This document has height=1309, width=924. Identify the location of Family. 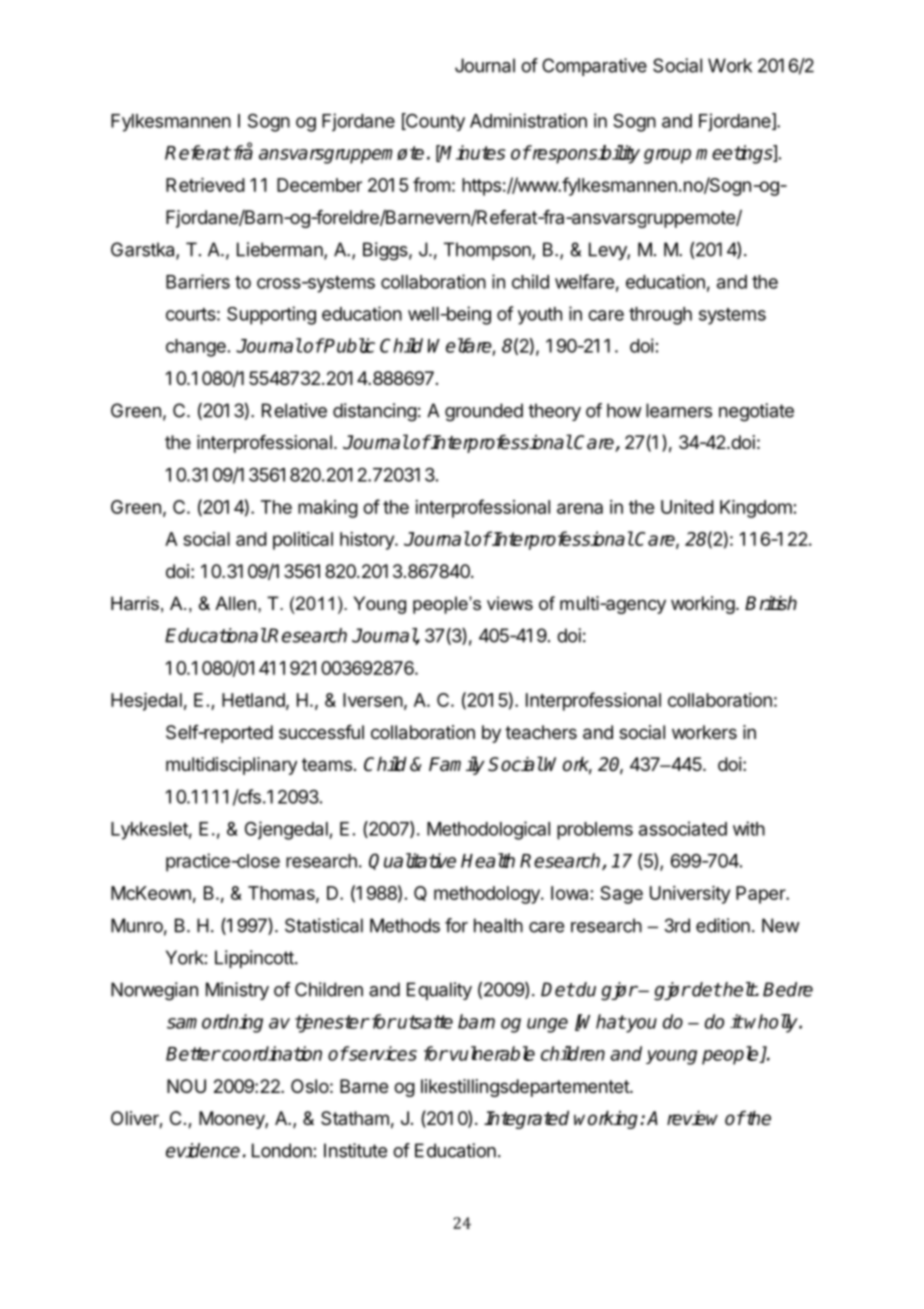
(457, 765).
